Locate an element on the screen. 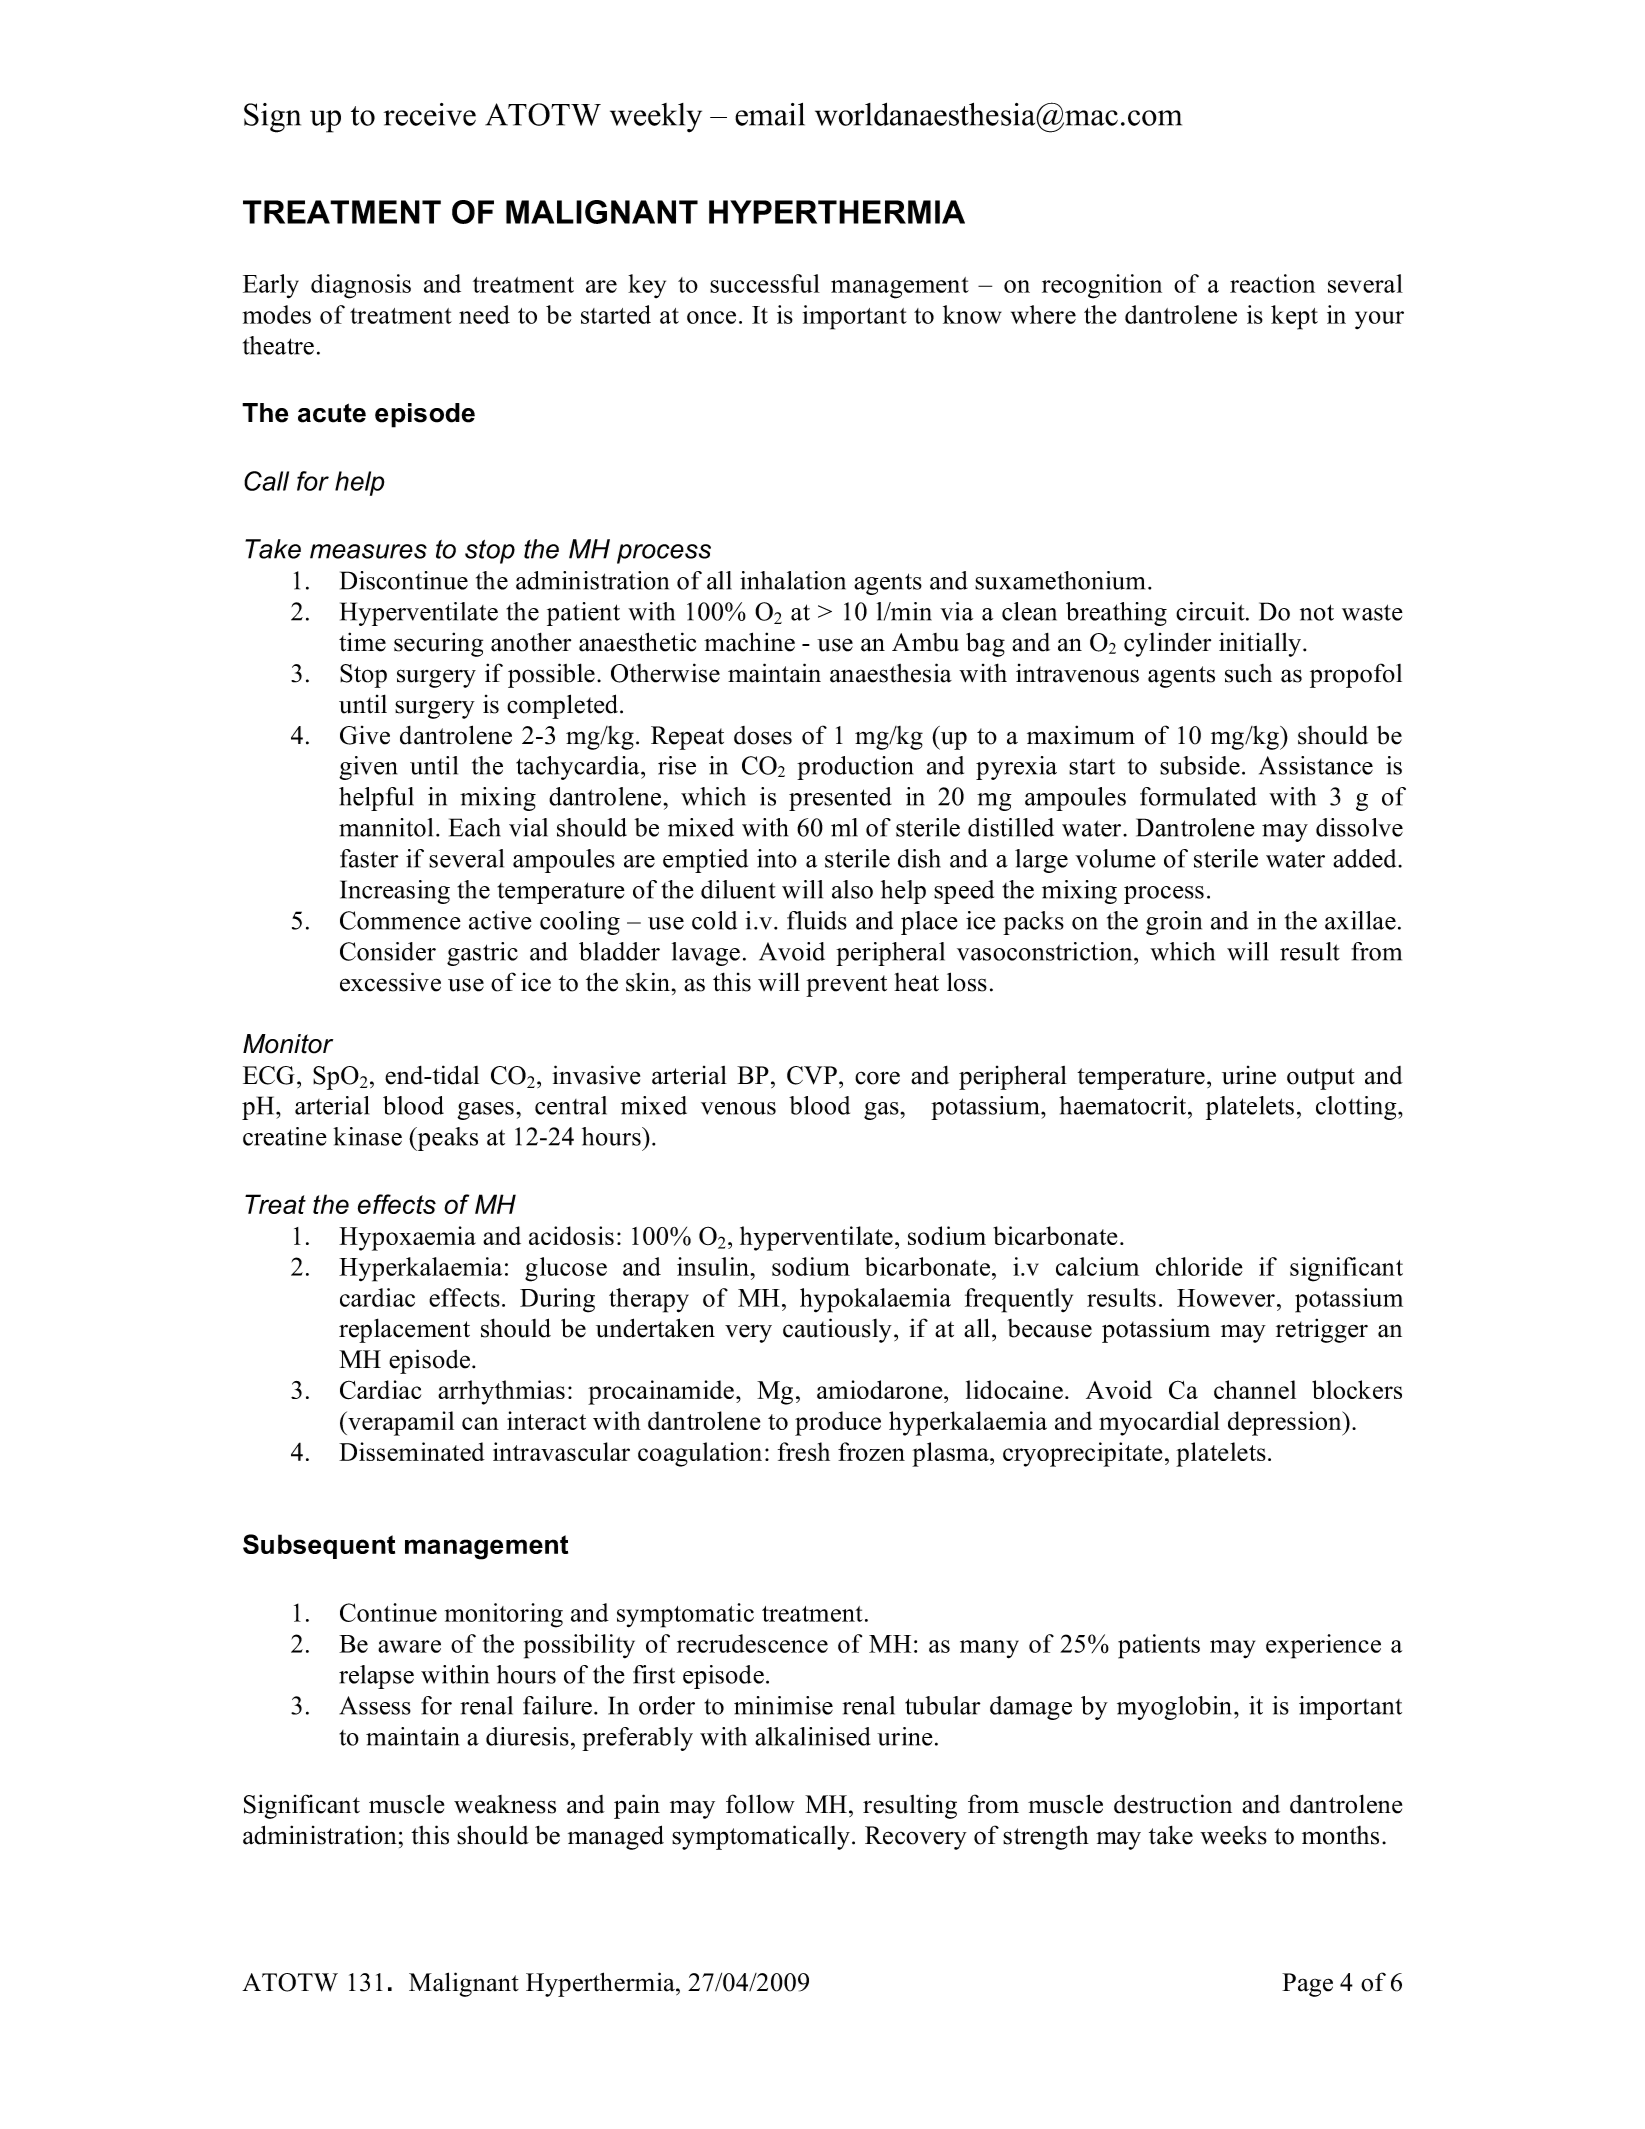 Image resolution: width=1645 pixels, height=2129 pixels. securing is located at coordinates (438, 644).
